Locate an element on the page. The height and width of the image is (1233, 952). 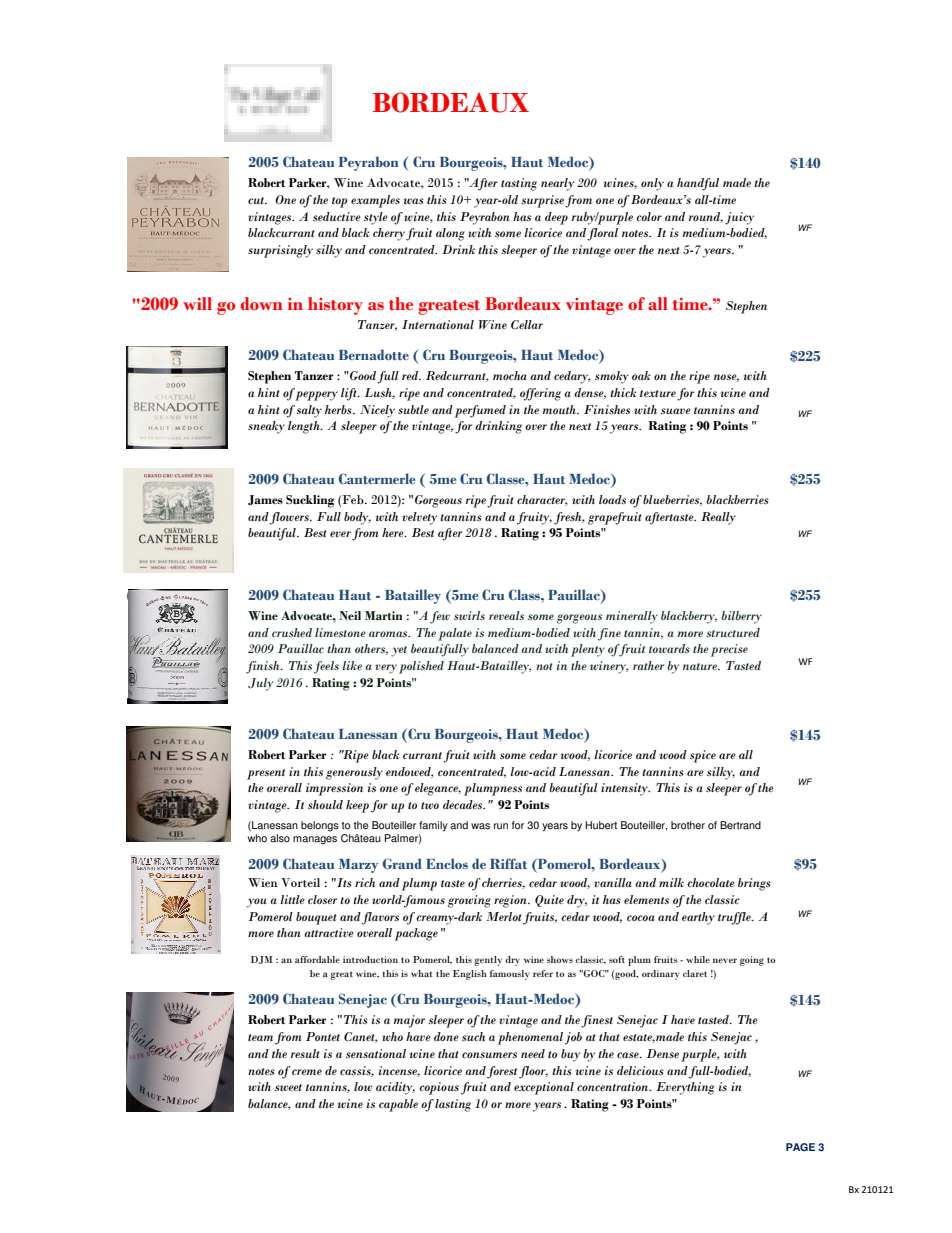
lasting is located at coordinates (453, 1105).
